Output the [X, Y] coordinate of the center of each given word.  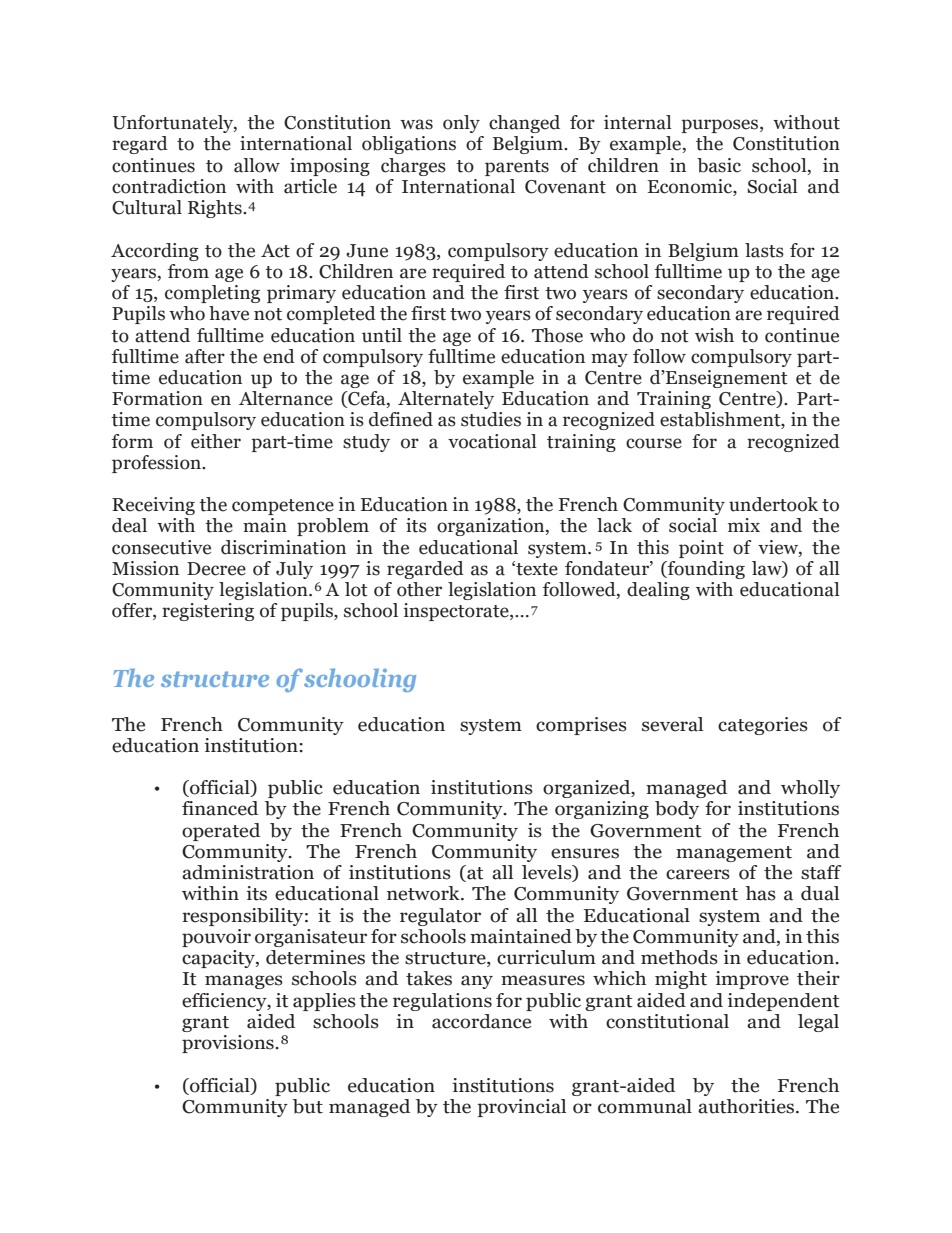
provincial [521, 1108]
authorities [747, 1106]
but [308, 1106]
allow [257, 165]
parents [517, 168]
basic [719, 165]
